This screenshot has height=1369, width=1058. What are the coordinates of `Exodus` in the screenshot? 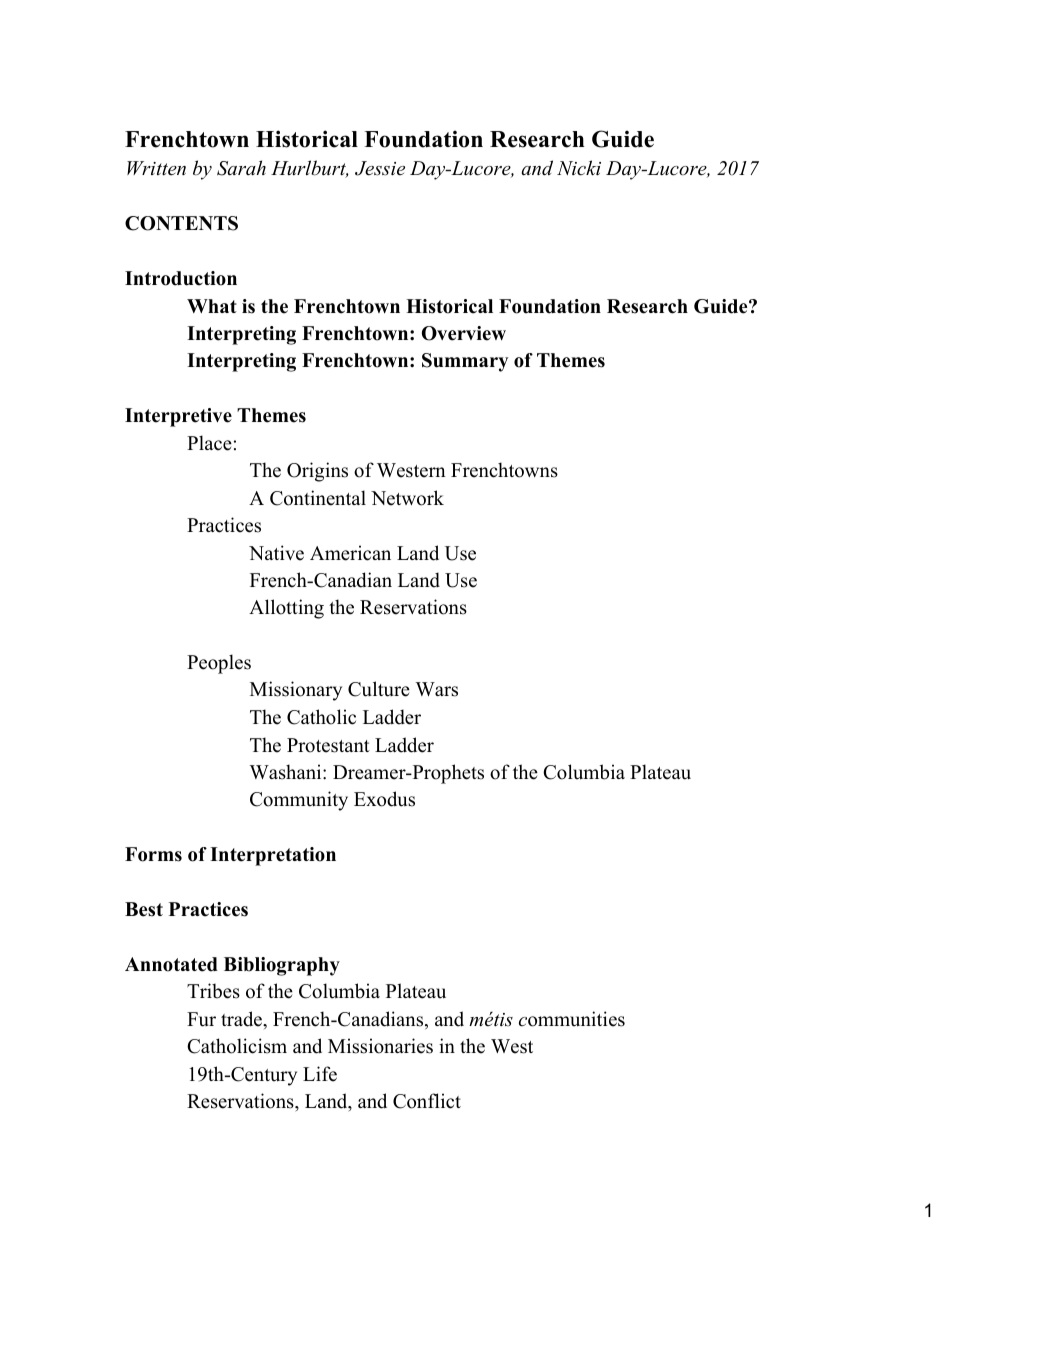 It's located at (384, 799).
